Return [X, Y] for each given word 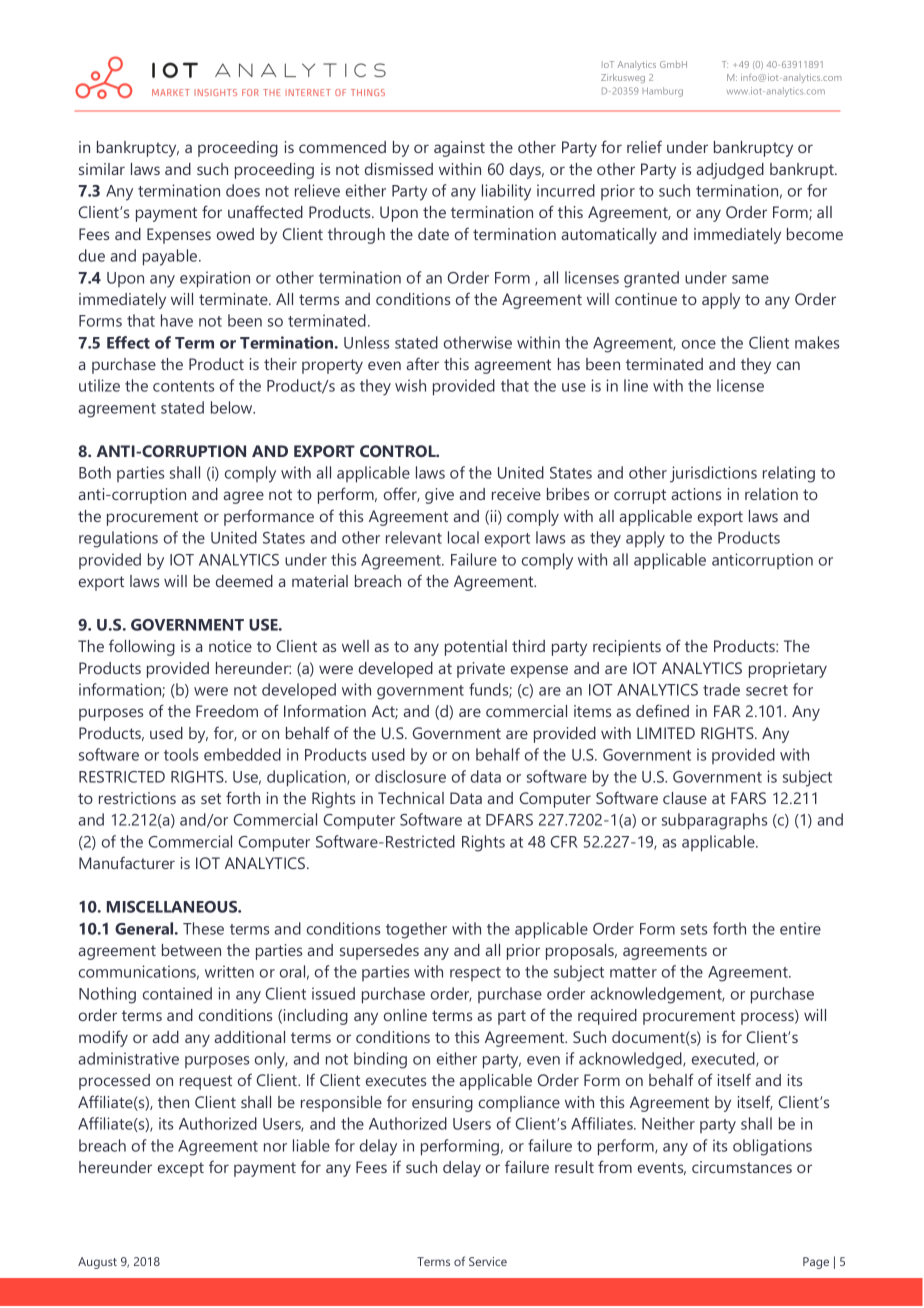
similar [102, 169]
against [459, 149]
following [142, 647]
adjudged [730, 171]
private [481, 670]
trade [721, 689]
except [181, 1169]
